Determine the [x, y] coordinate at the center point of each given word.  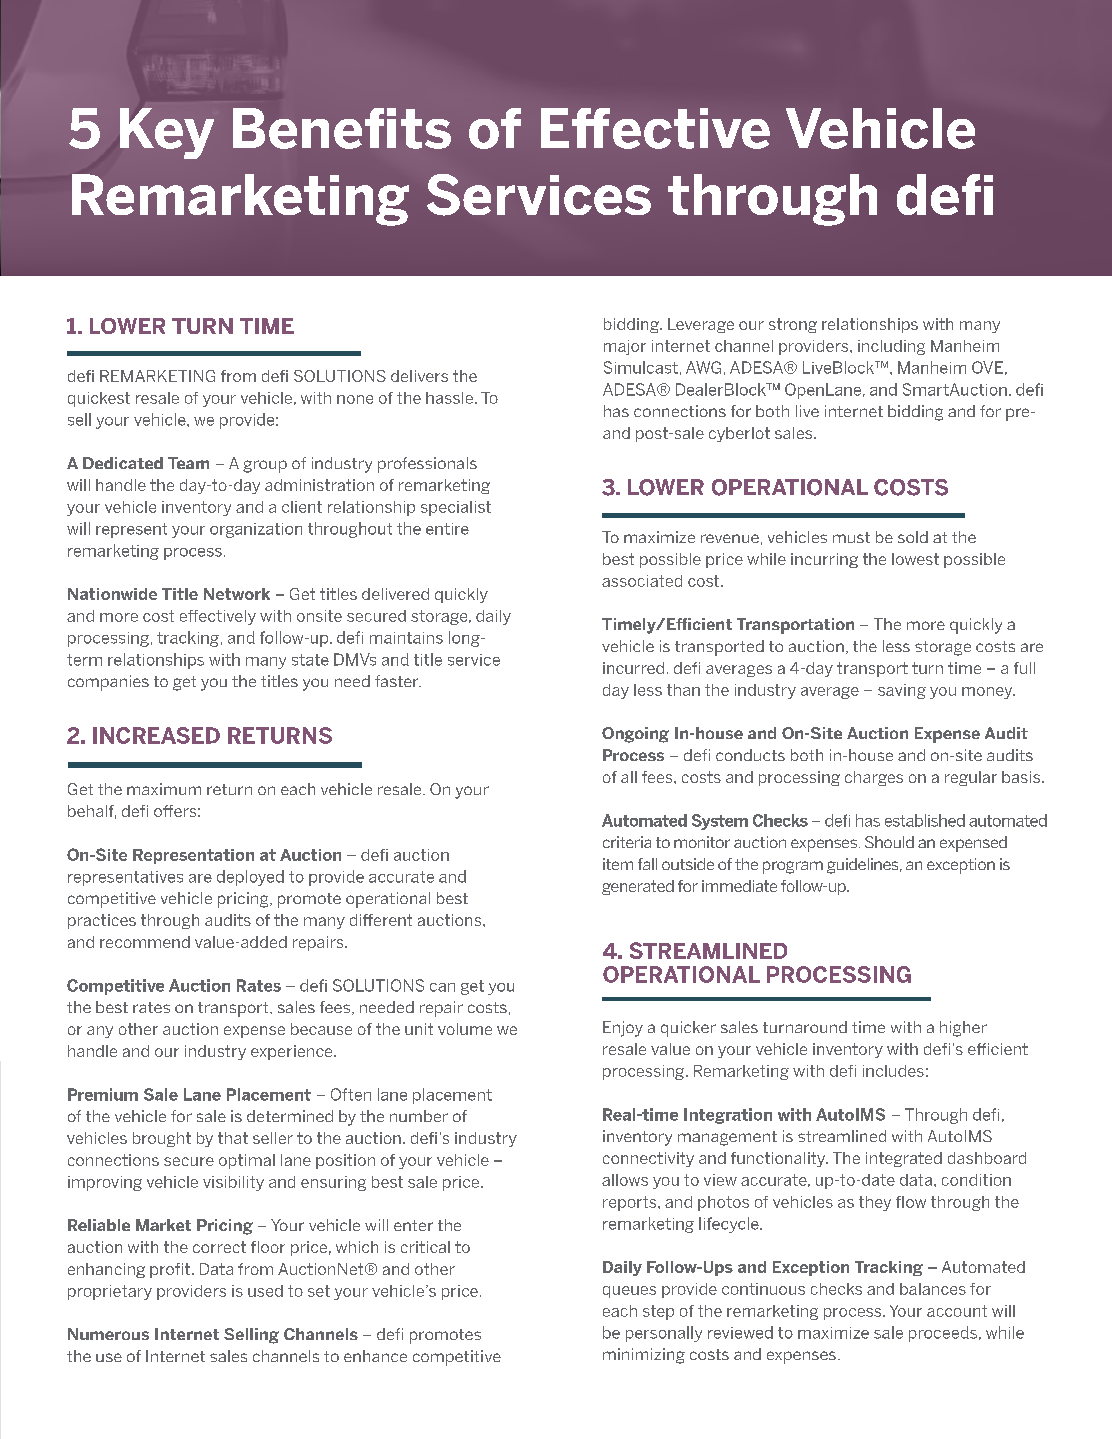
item [618, 864]
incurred [633, 668]
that [233, 1138]
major [625, 347]
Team [188, 463]
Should [889, 842]
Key [167, 133]
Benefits [342, 128]
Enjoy [623, 1029]
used [265, 1291]
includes [893, 1071]
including [891, 347]
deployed [250, 878]
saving [902, 691]
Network [237, 594]
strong [793, 325]
